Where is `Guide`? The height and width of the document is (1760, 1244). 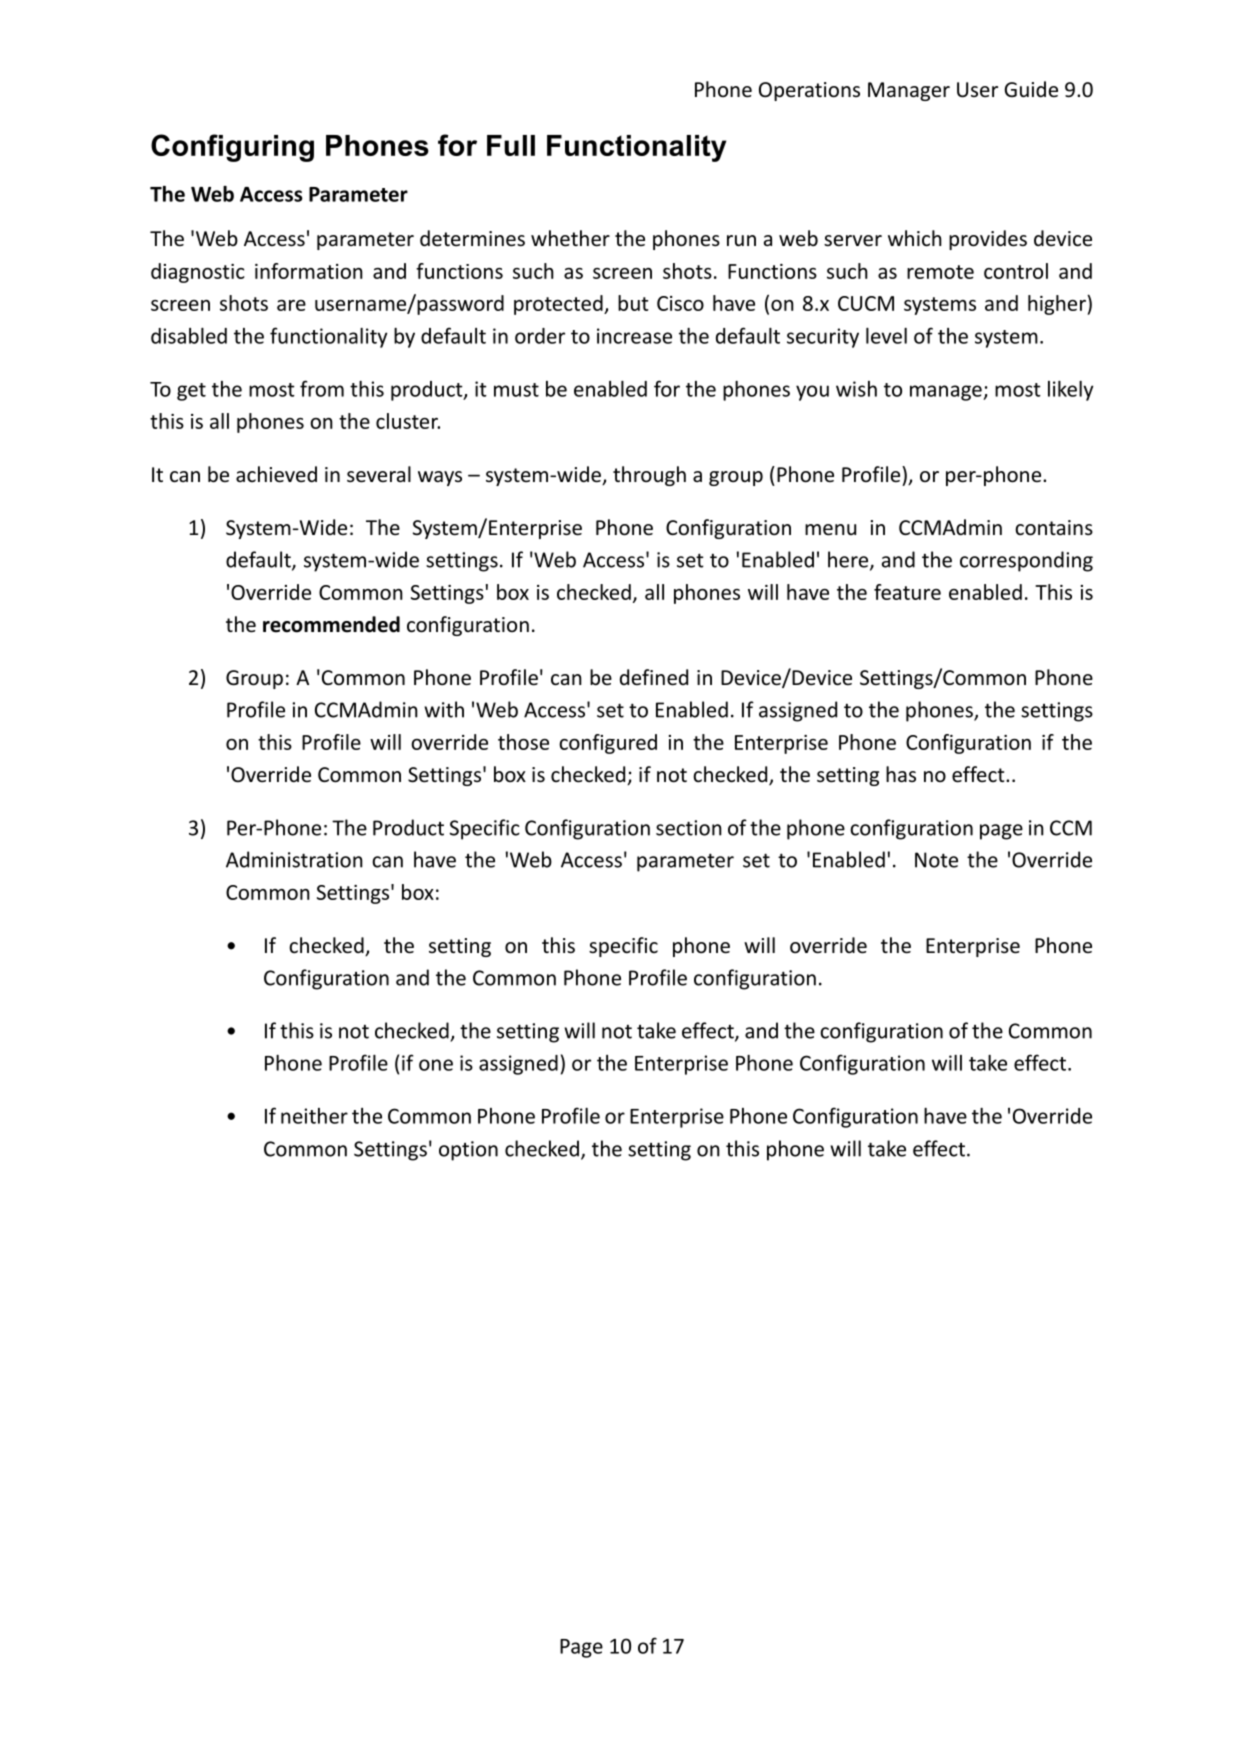
Guide is located at coordinates (1031, 89).
